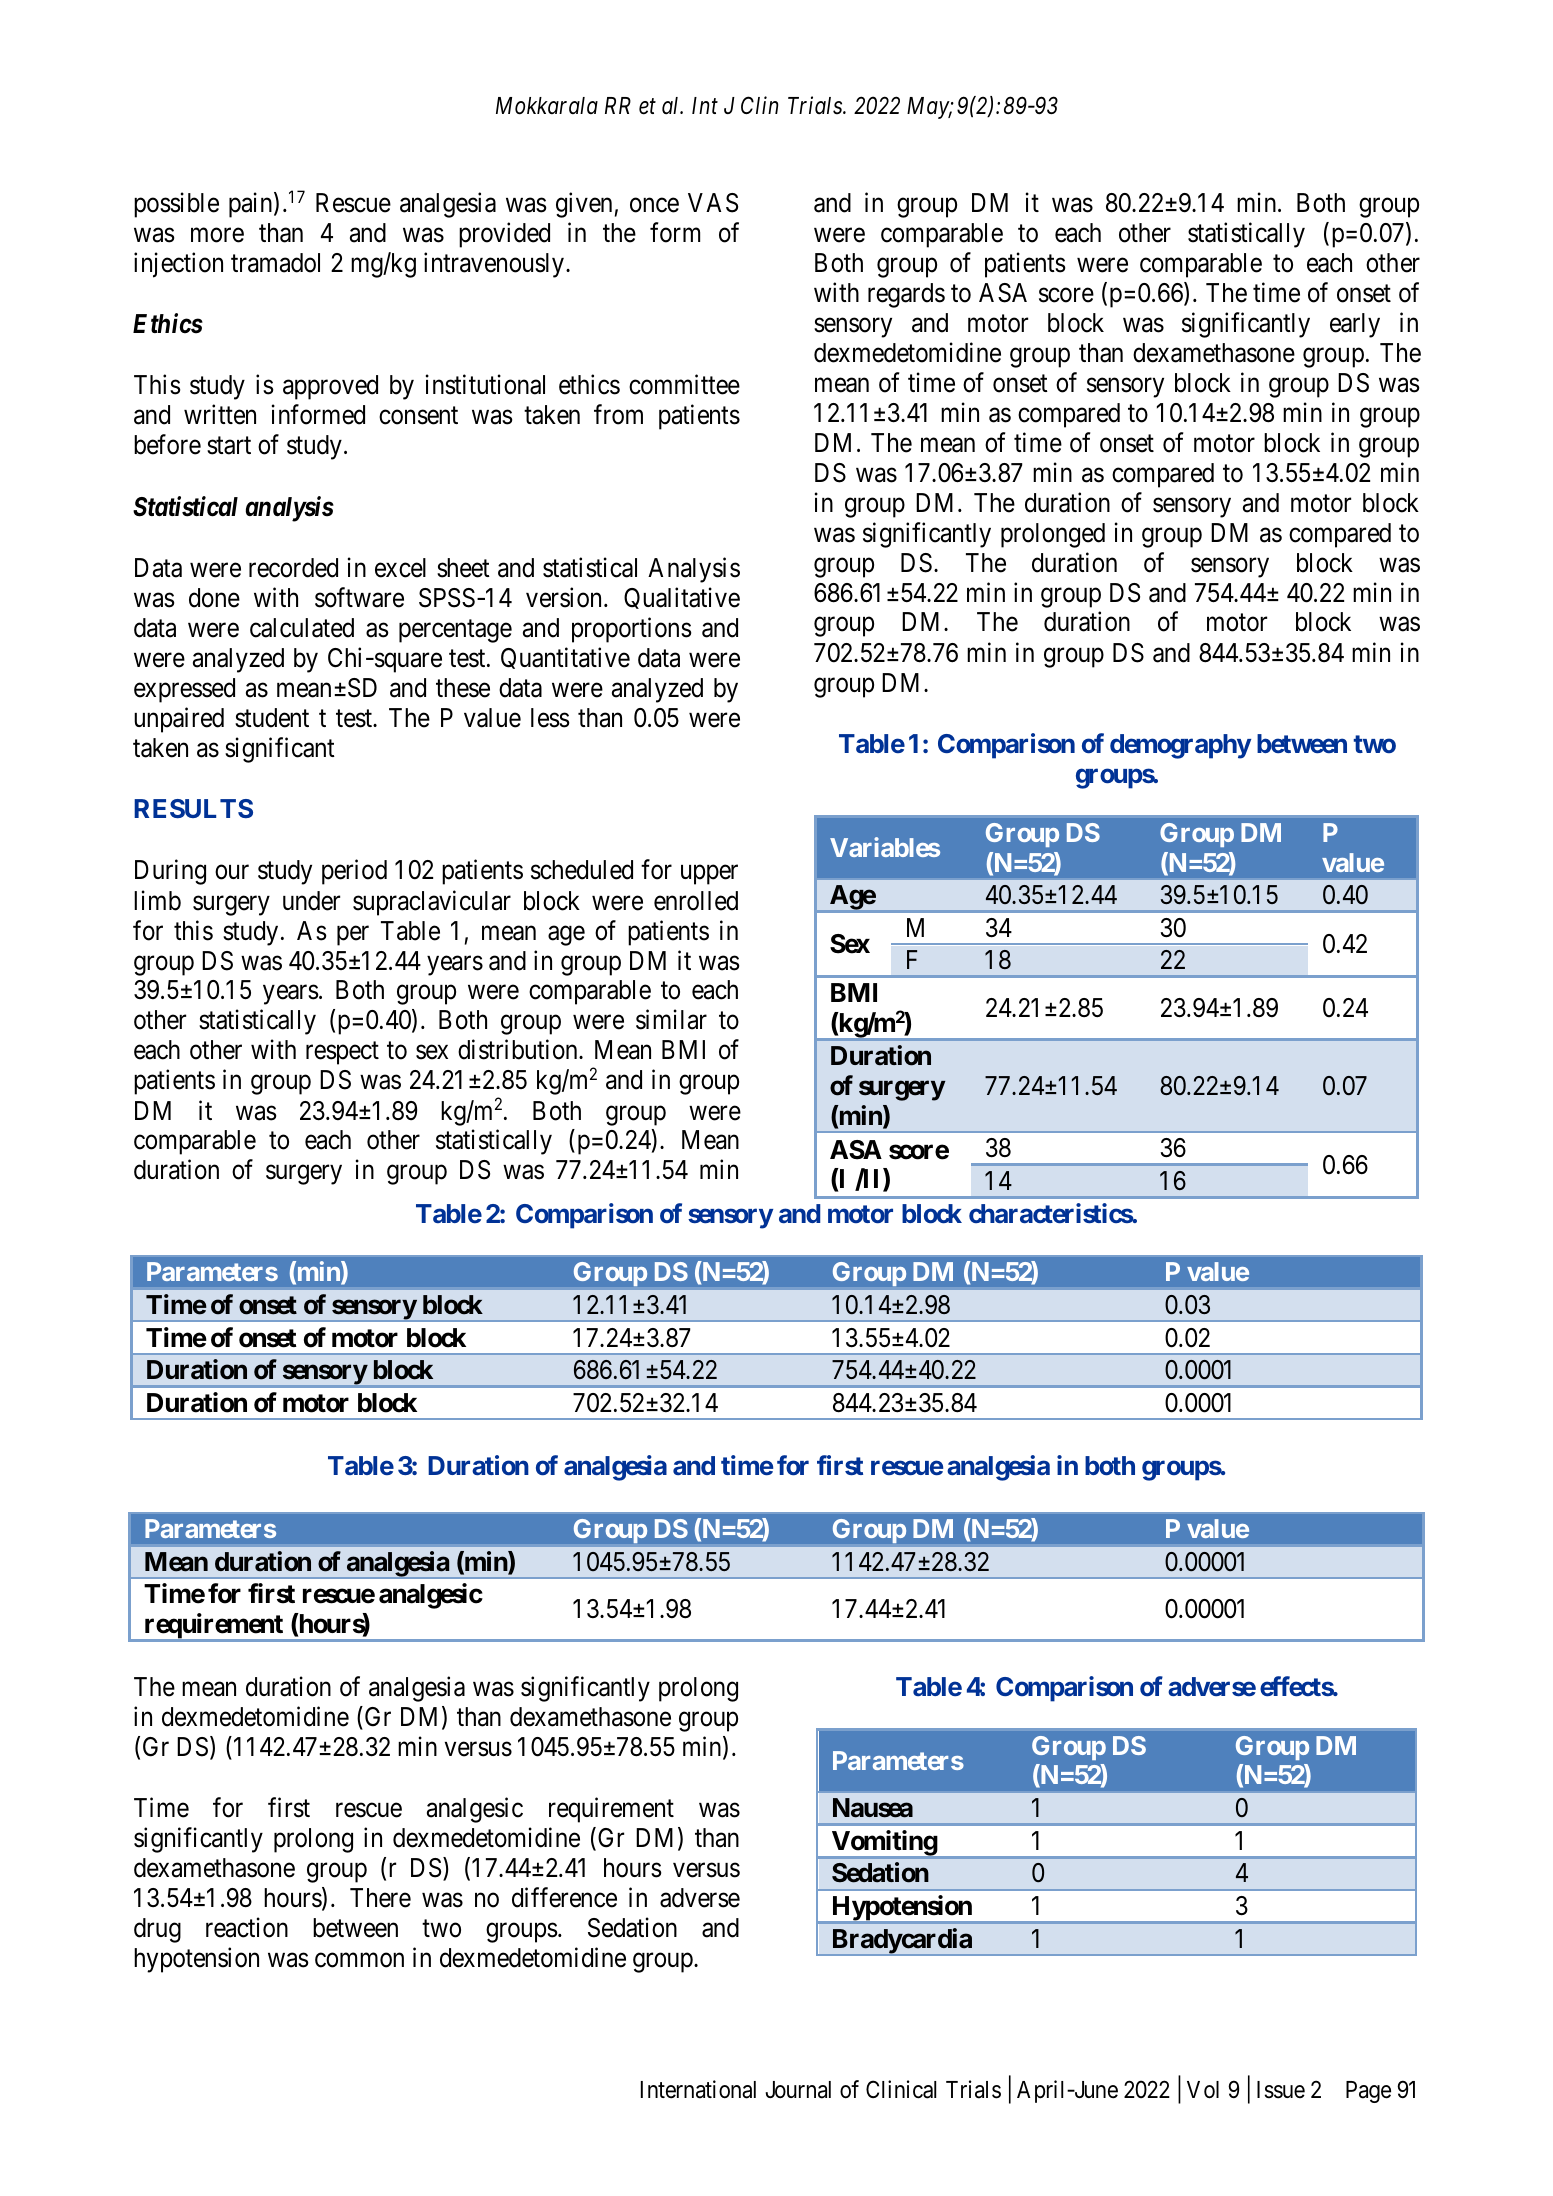  What do you see at coordinates (359, 1960) in the image?
I see `common` at bounding box center [359, 1960].
